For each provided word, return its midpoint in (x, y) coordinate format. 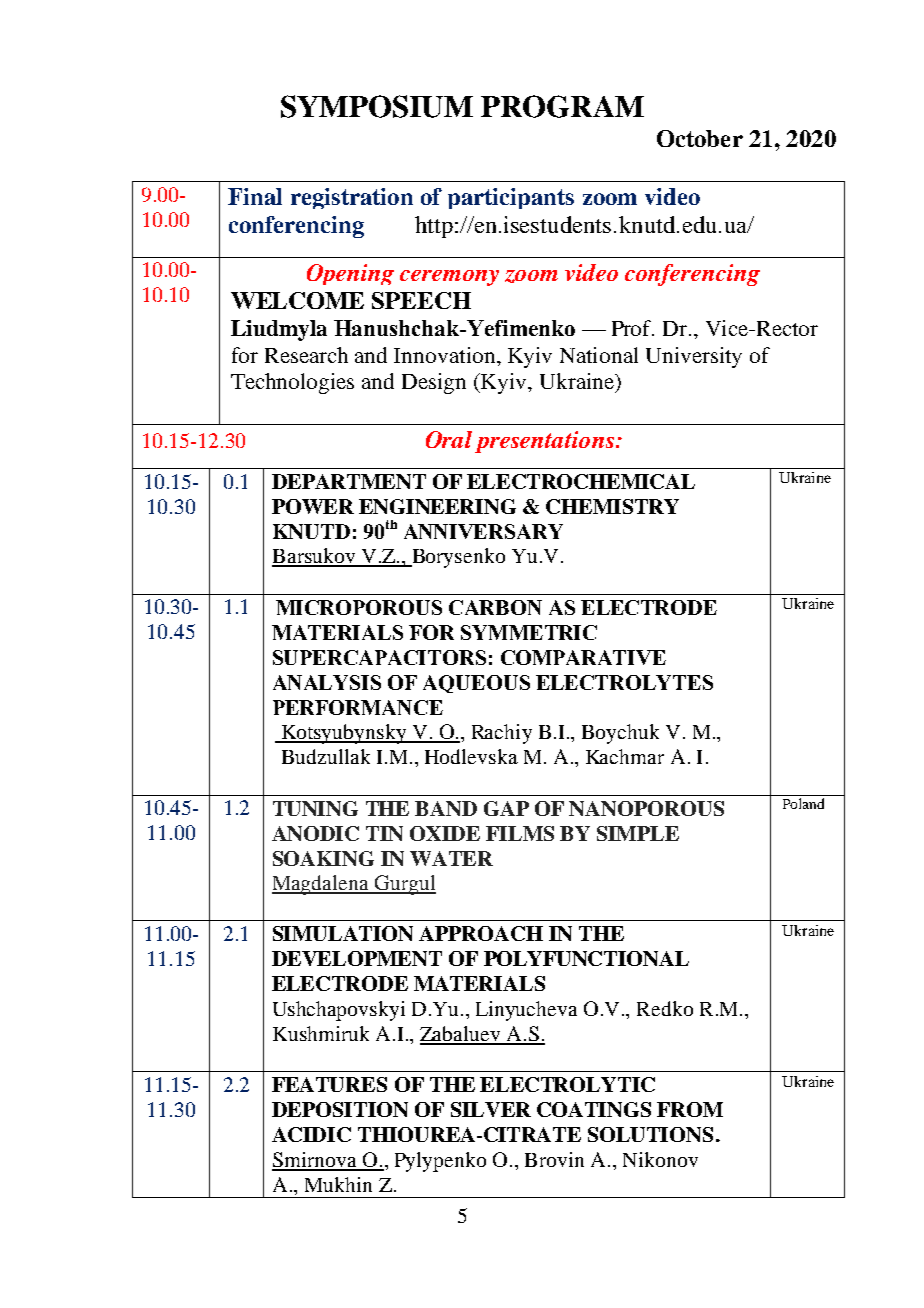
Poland (803, 803)
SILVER (491, 1109)
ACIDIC (311, 1134)
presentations (544, 442)
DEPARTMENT (349, 481)
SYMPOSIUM (377, 106)
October (700, 138)
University (694, 357)
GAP (506, 808)
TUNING (315, 808)
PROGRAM (562, 106)
